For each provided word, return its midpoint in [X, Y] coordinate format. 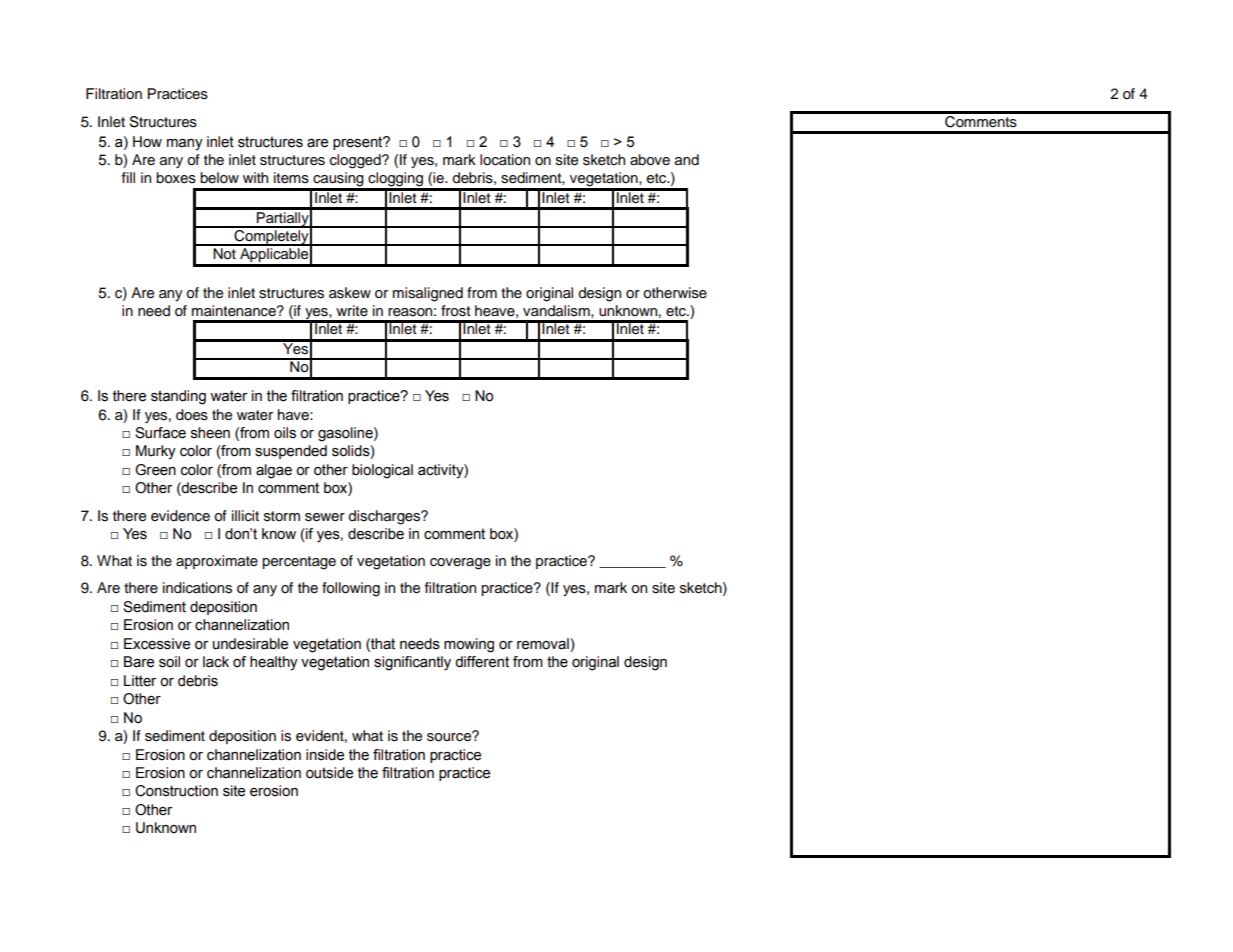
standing [178, 397]
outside [329, 773]
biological [382, 471]
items [291, 178]
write [352, 311]
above [650, 160]
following [351, 589]
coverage [460, 564]
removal [544, 644]
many [185, 145]
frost [456, 311]
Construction [176, 791]
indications [197, 588]
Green [155, 470]
